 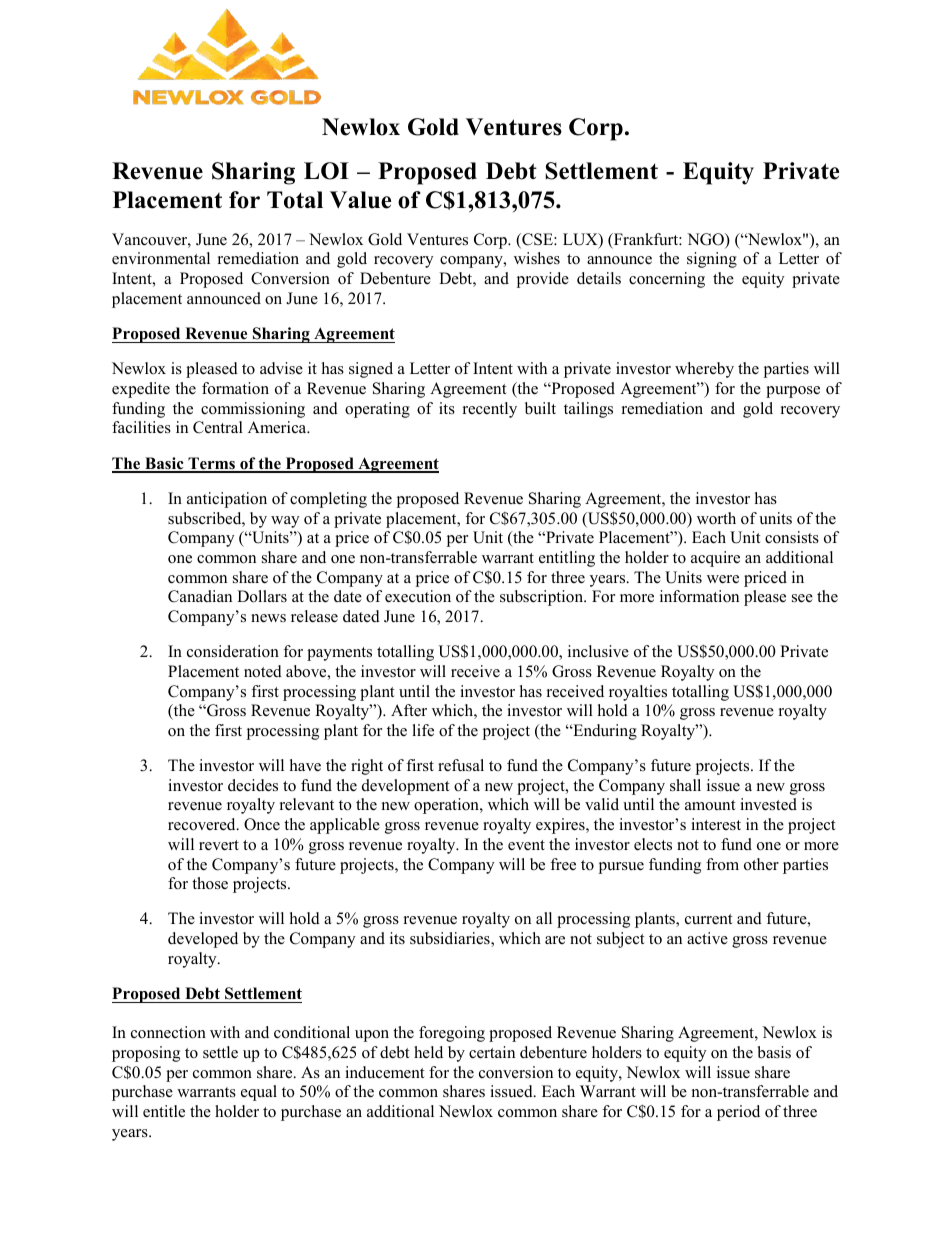 I want to click on certain, so click(x=492, y=1052).
